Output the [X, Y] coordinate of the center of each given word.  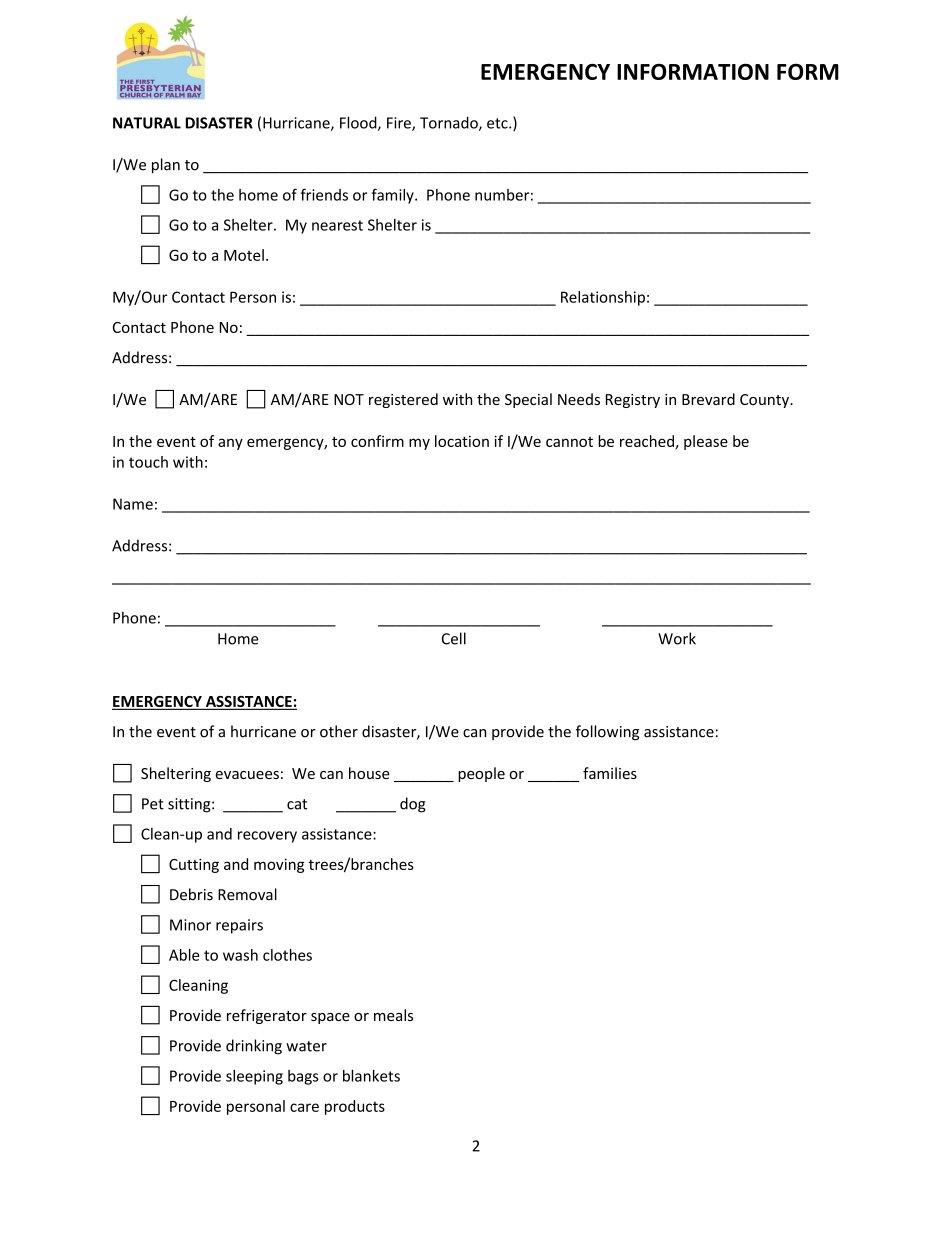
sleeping [254, 1077]
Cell [454, 638]
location [462, 441]
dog [413, 805]
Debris [191, 894]
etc [498, 123]
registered [403, 400]
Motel [244, 255]
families [610, 773]
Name [133, 504]
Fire [400, 124]
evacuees [247, 775]
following [607, 732]
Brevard [708, 399]
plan [166, 165]
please [706, 442]
